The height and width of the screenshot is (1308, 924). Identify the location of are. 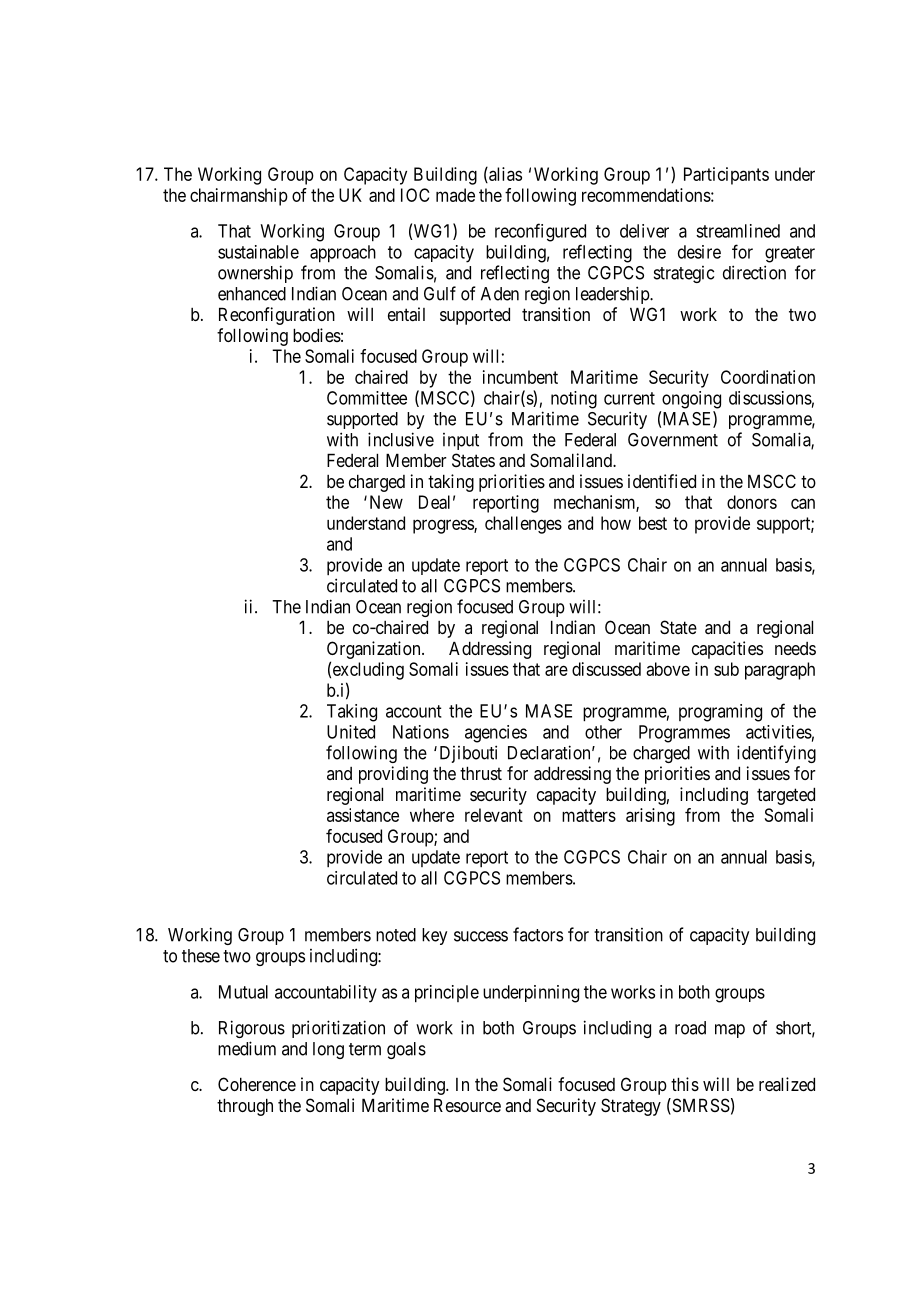
(556, 670).
